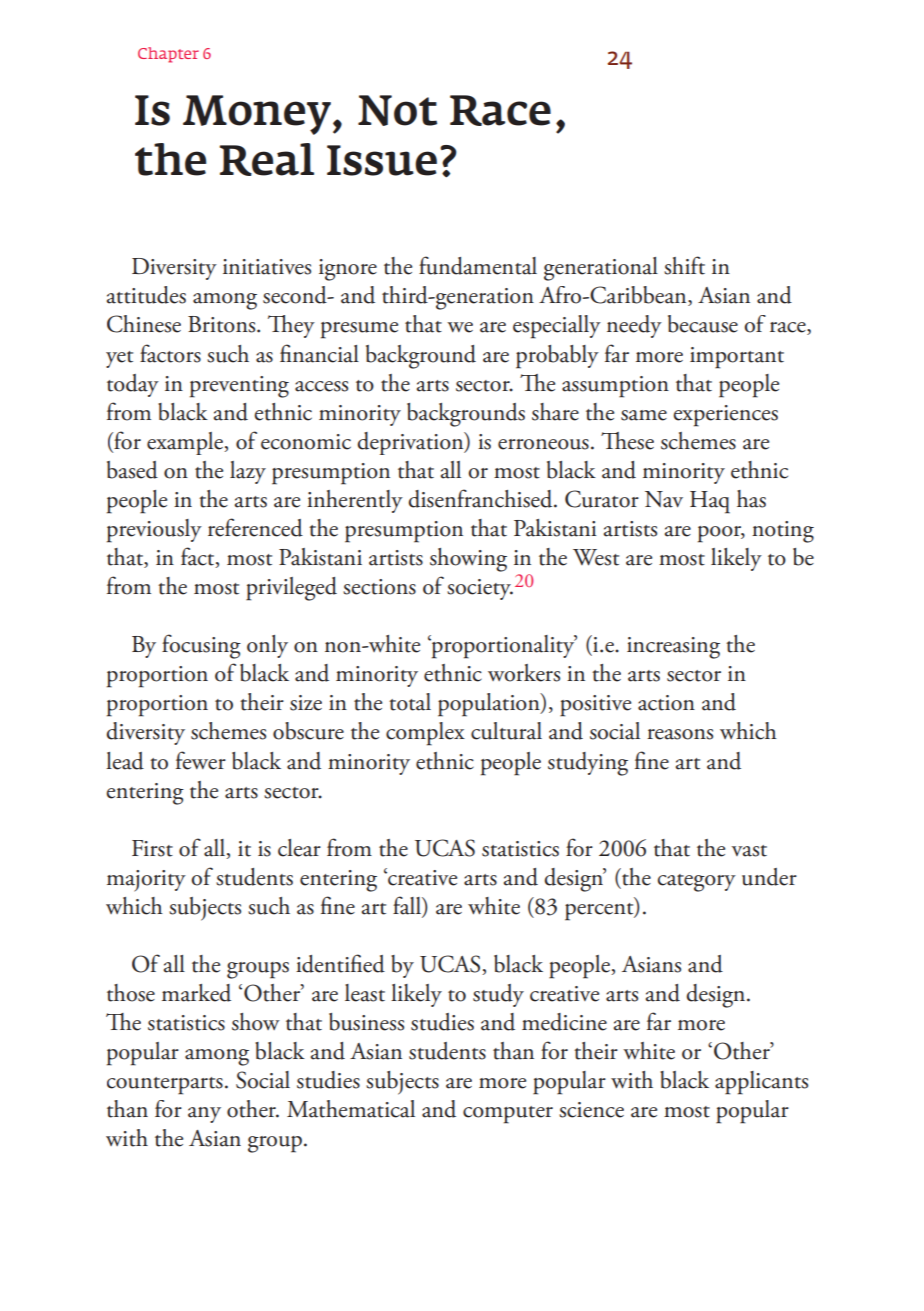 The height and width of the screenshot is (1311, 924). I want to click on any, so click(204, 1115).
